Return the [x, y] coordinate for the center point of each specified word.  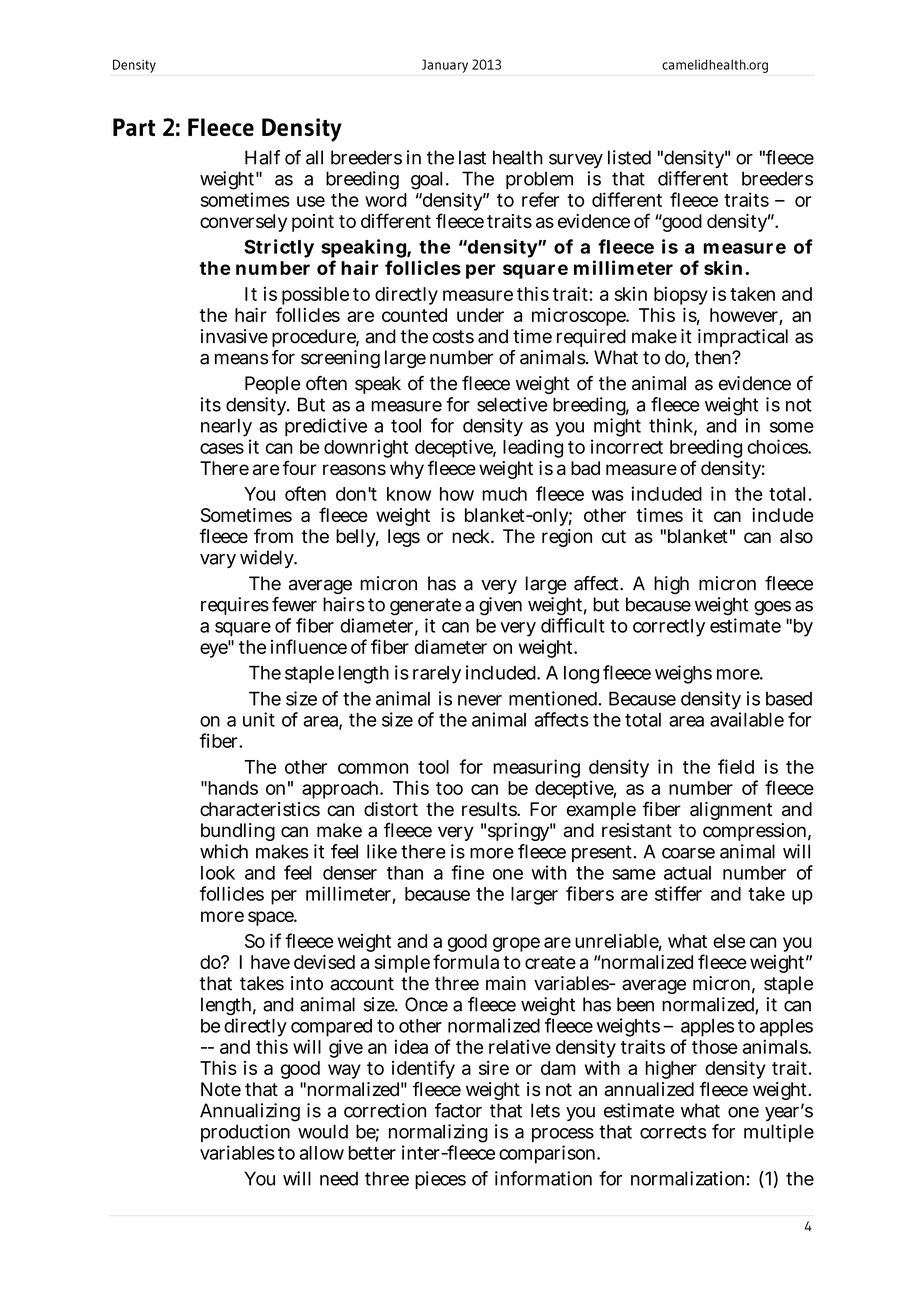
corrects [673, 1132]
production [245, 1133]
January [445, 66]
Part [134, 127]
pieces [440, 1180]
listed [629, 157]
